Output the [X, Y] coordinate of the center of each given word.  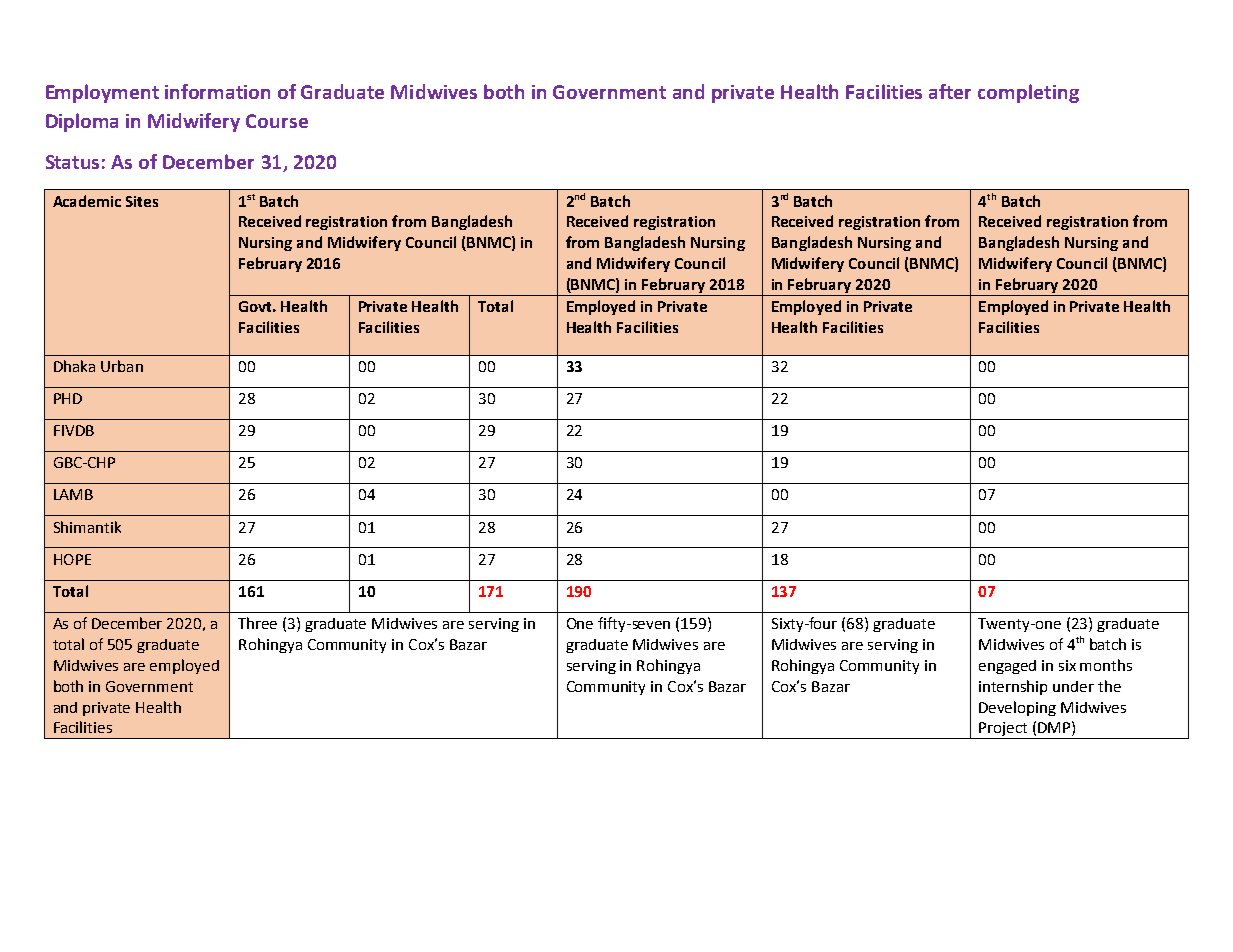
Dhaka [74, 366]
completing [1028, 93]
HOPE [72, 559]
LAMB [73, 494]
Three [257, 623]
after [950, 91]
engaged [1007, 667]
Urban [122, 366]
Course [277, 121]
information [217, 91]
